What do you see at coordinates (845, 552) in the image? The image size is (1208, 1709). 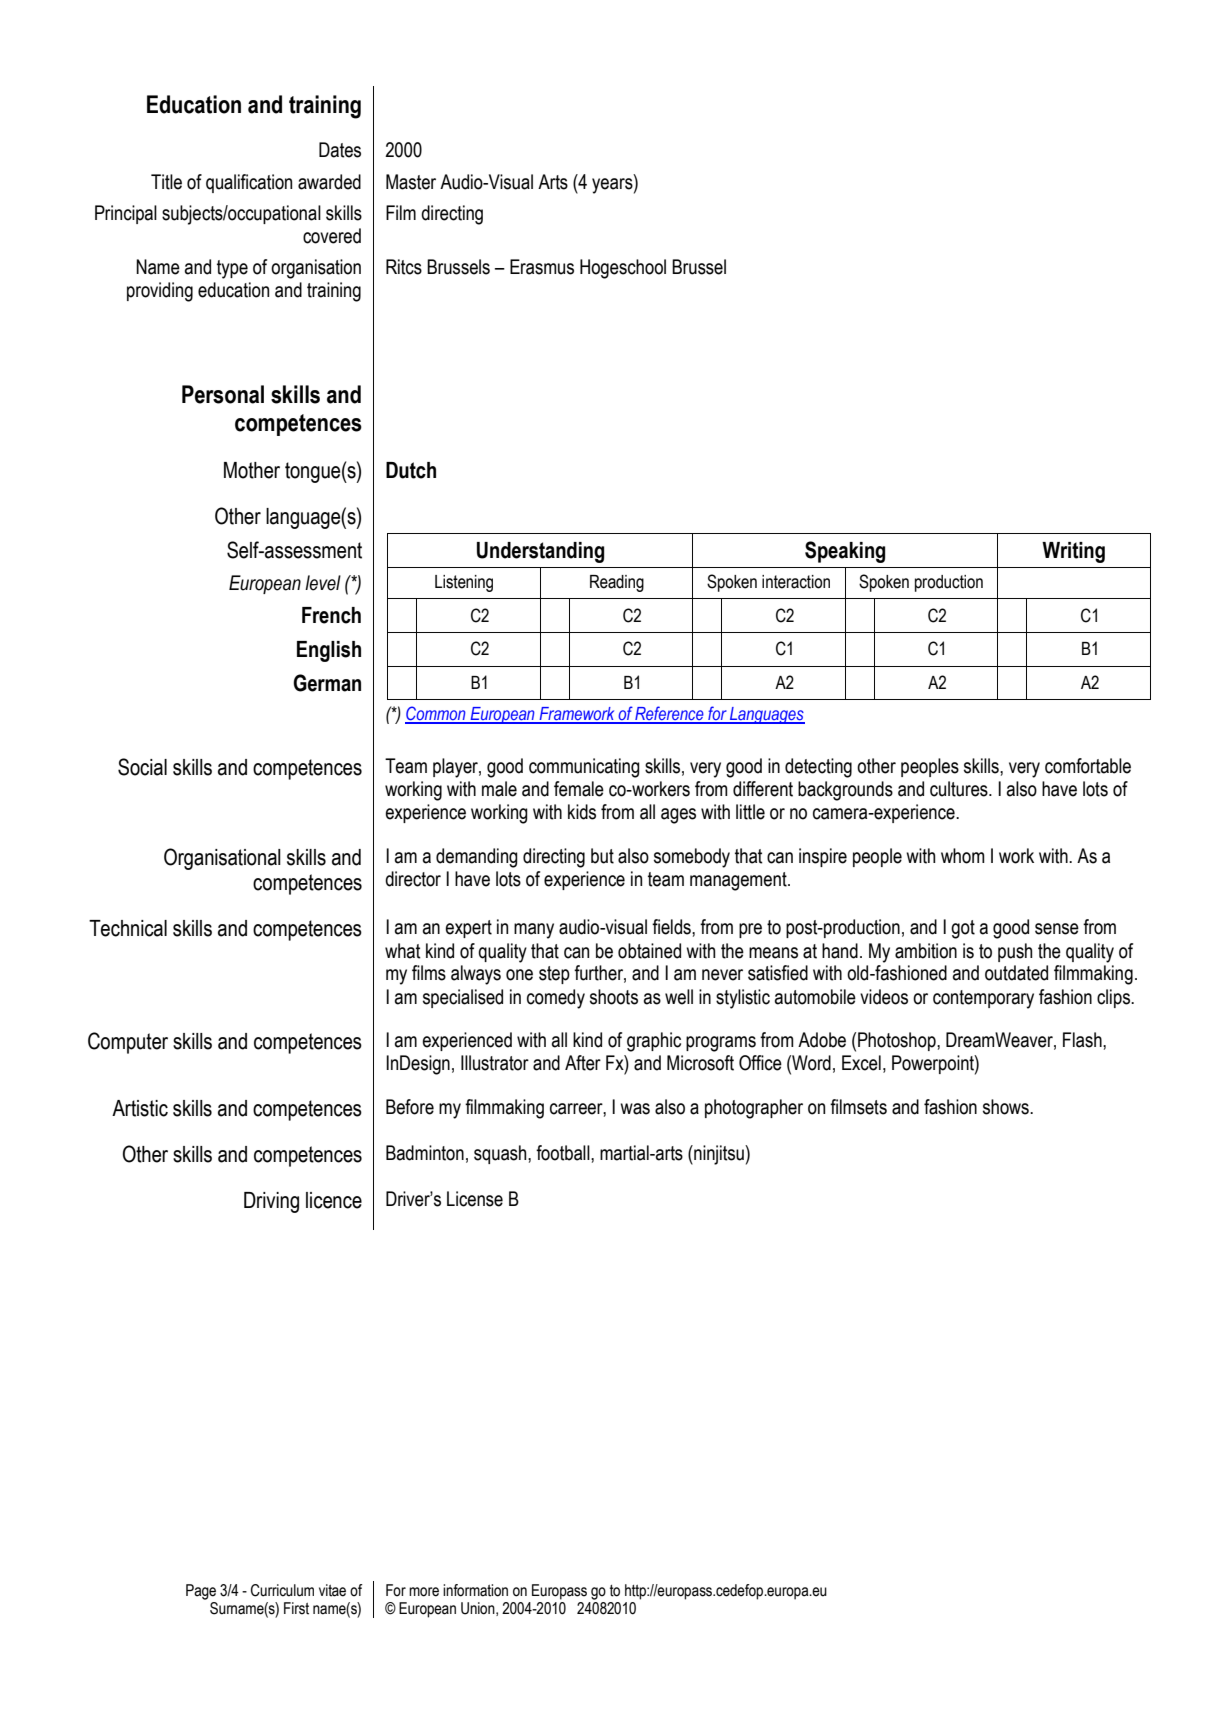 I see `Speaking` at bounding box center [845, 552].
